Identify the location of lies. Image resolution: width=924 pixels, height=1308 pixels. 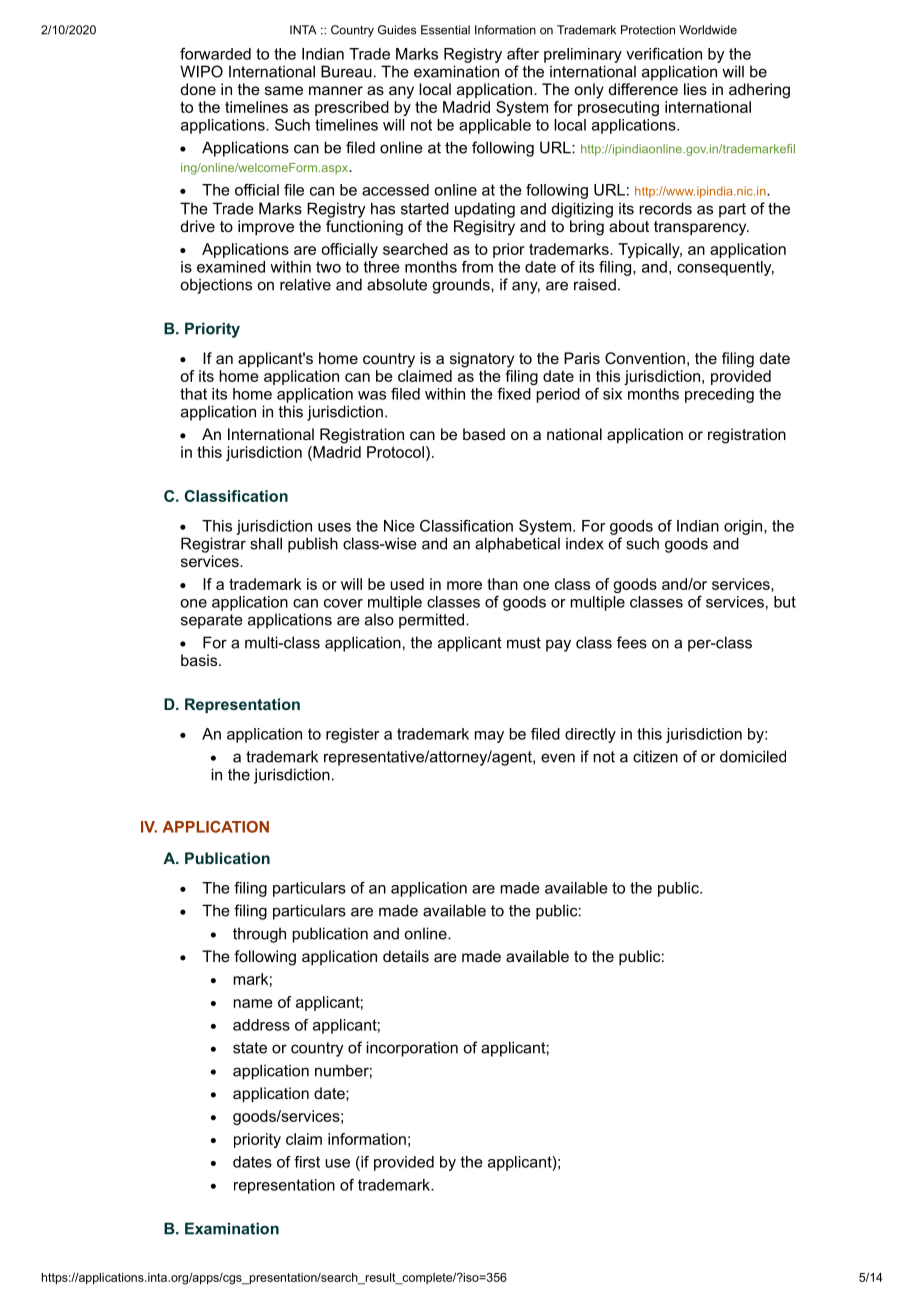
(695, 89).
